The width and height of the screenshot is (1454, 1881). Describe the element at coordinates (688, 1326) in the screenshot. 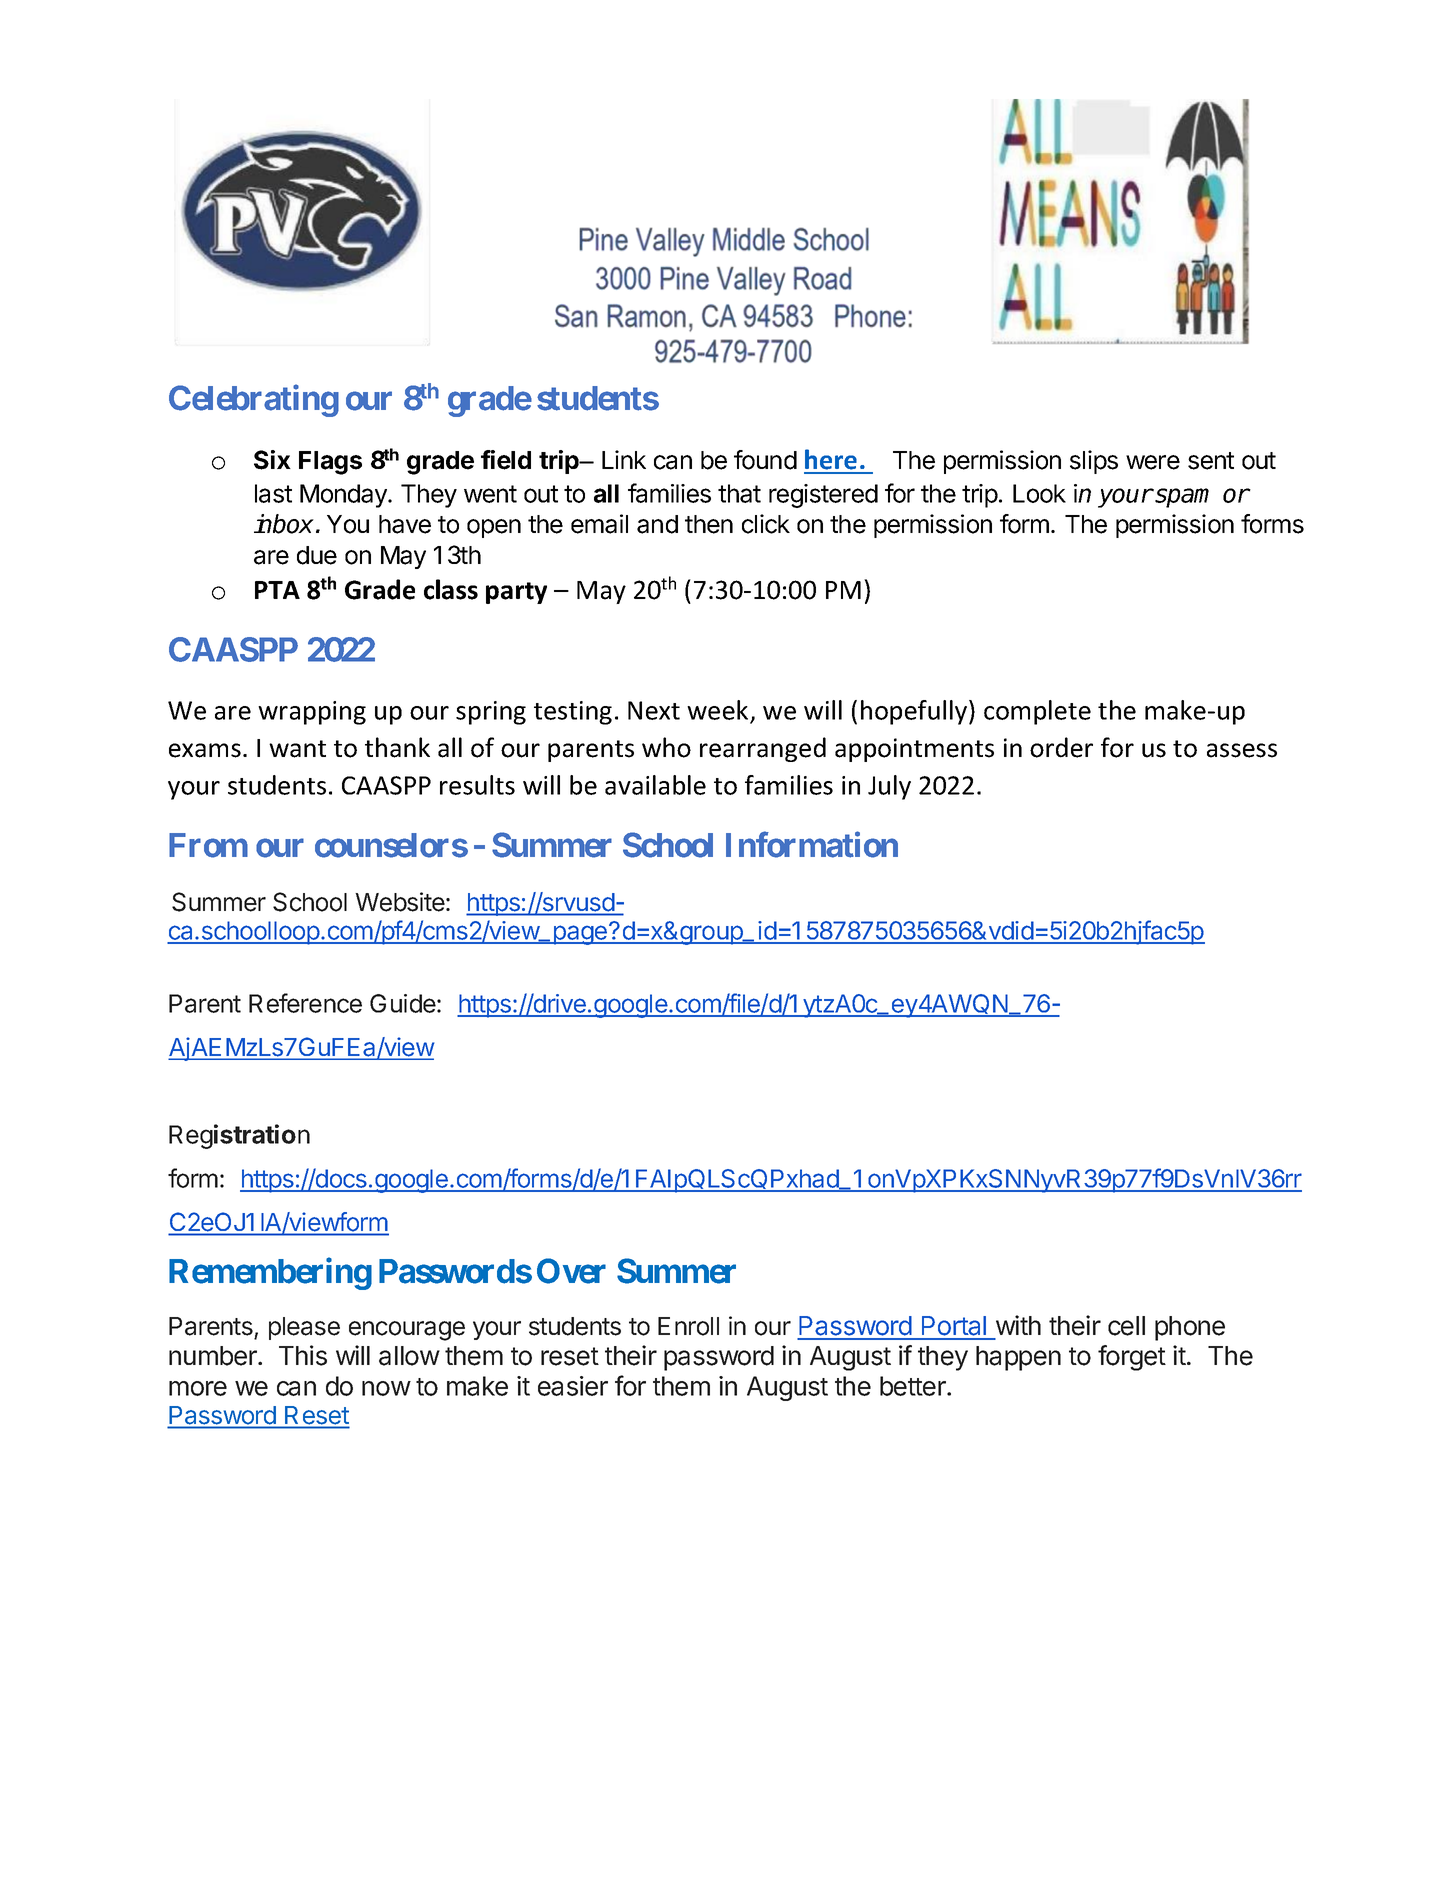

I see `Enroll` at that location.
